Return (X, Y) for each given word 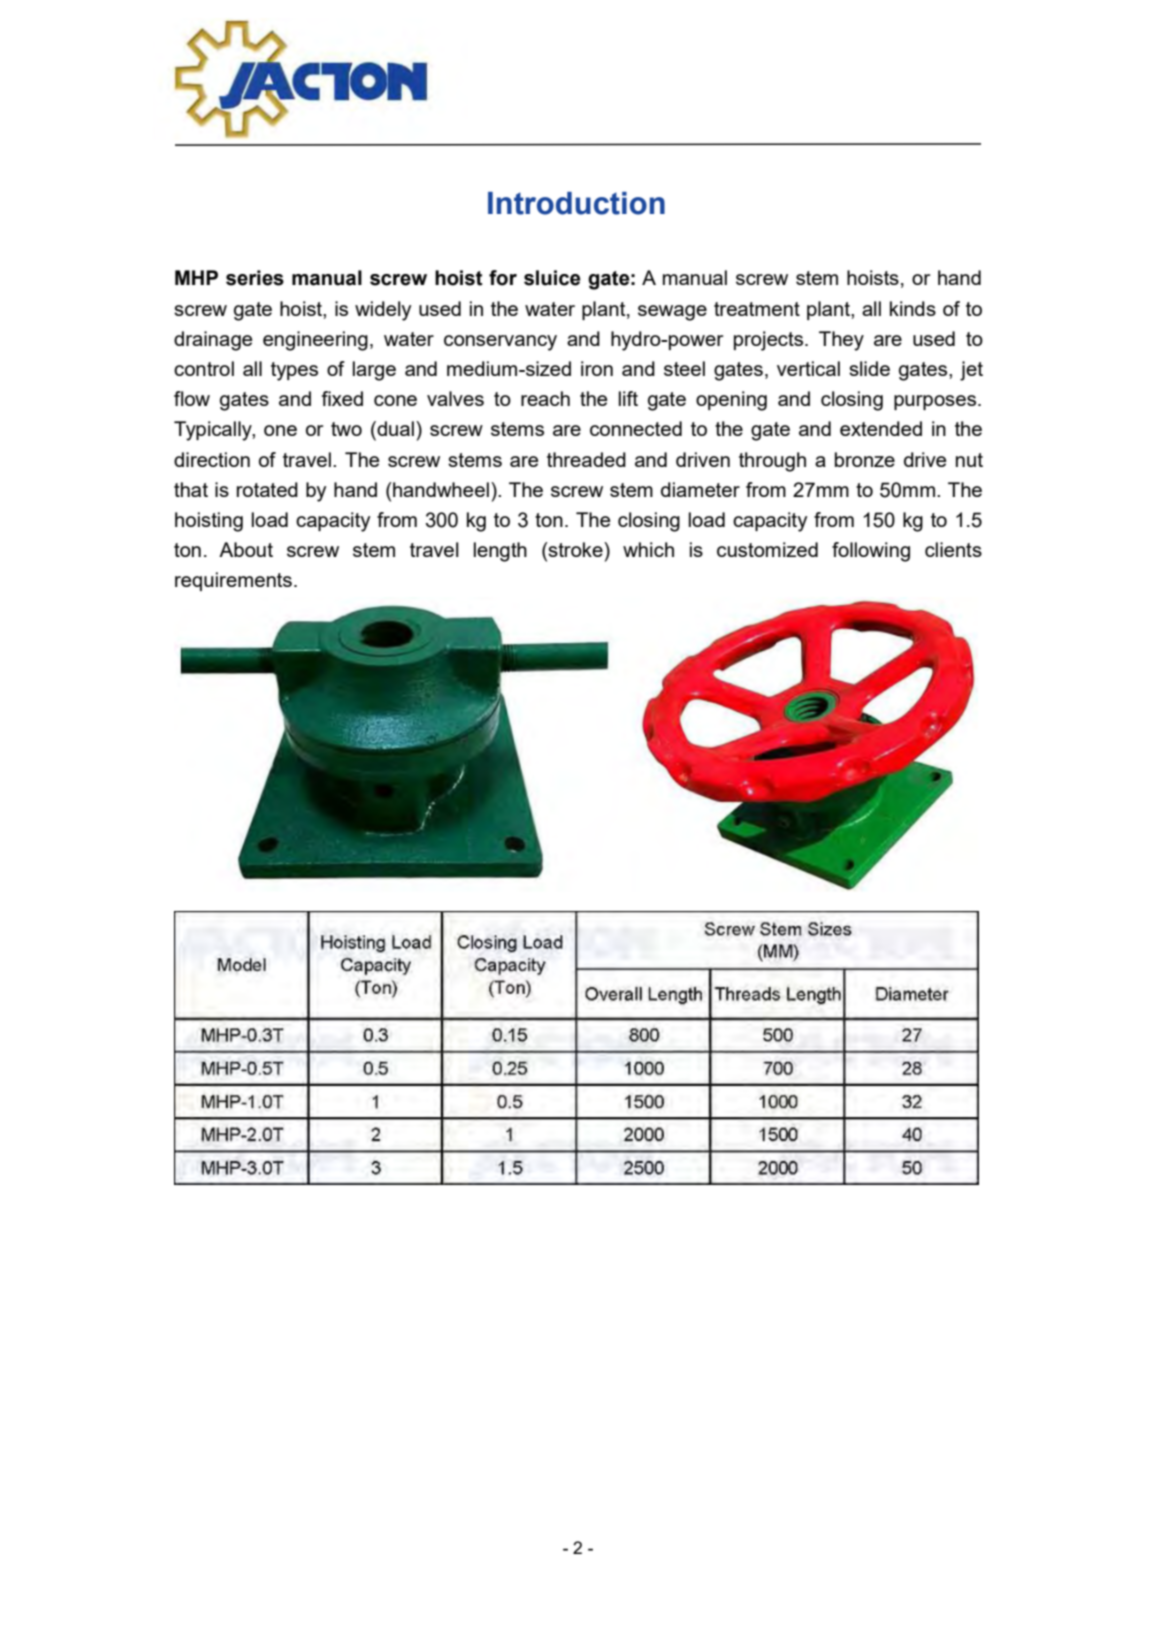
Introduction (576, 203)
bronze (865, 459)
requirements (233, 581)
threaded (586, 459)
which (648, 549)
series (255, 278)
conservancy (500, 343)
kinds (913, 308)
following (871, 552)
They (841, 341)
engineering (315, 341)
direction (212, 459)
